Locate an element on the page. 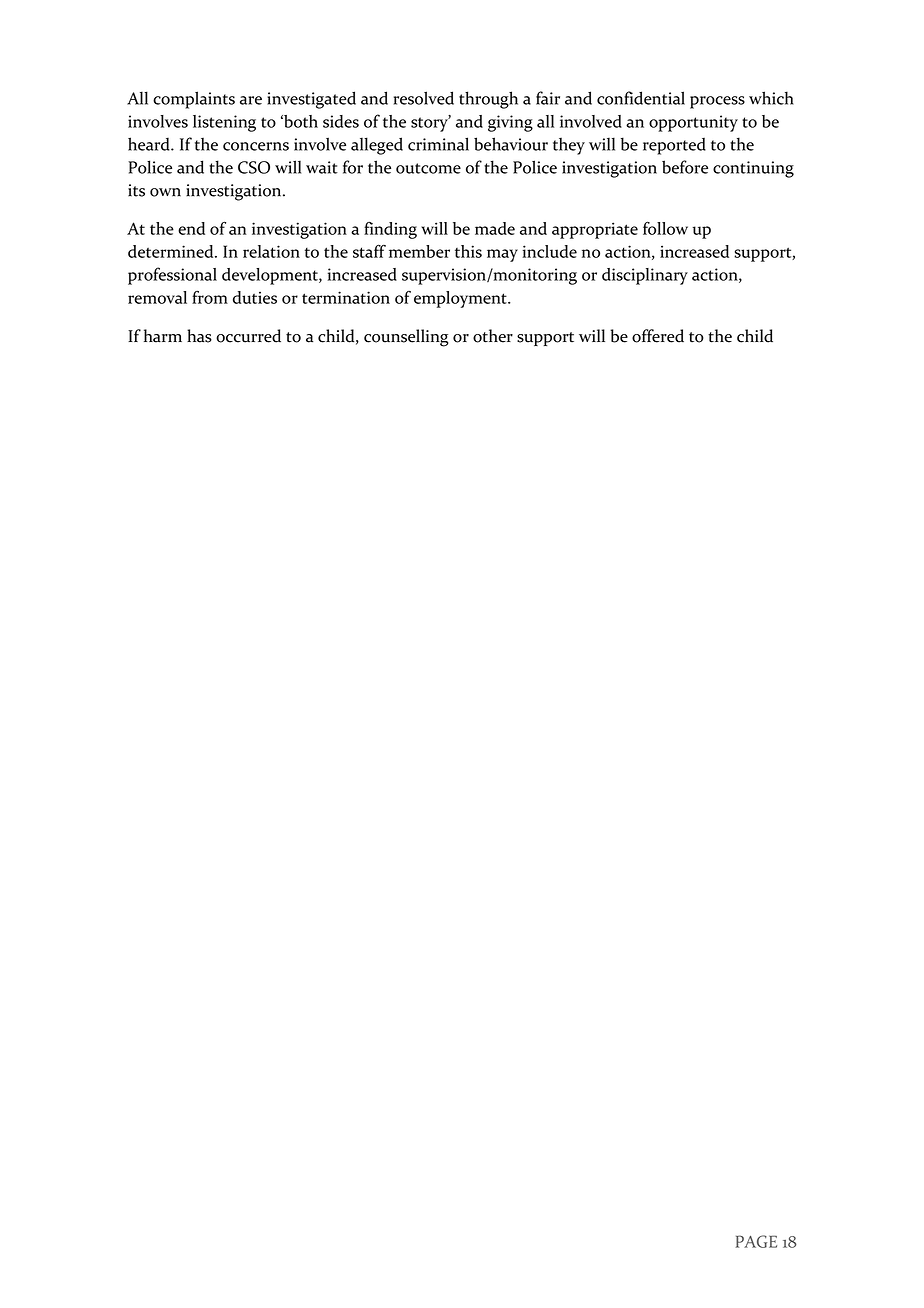 The width and height of the page is (924, 1308). disciplinary is located at coordinates (645, 276).
